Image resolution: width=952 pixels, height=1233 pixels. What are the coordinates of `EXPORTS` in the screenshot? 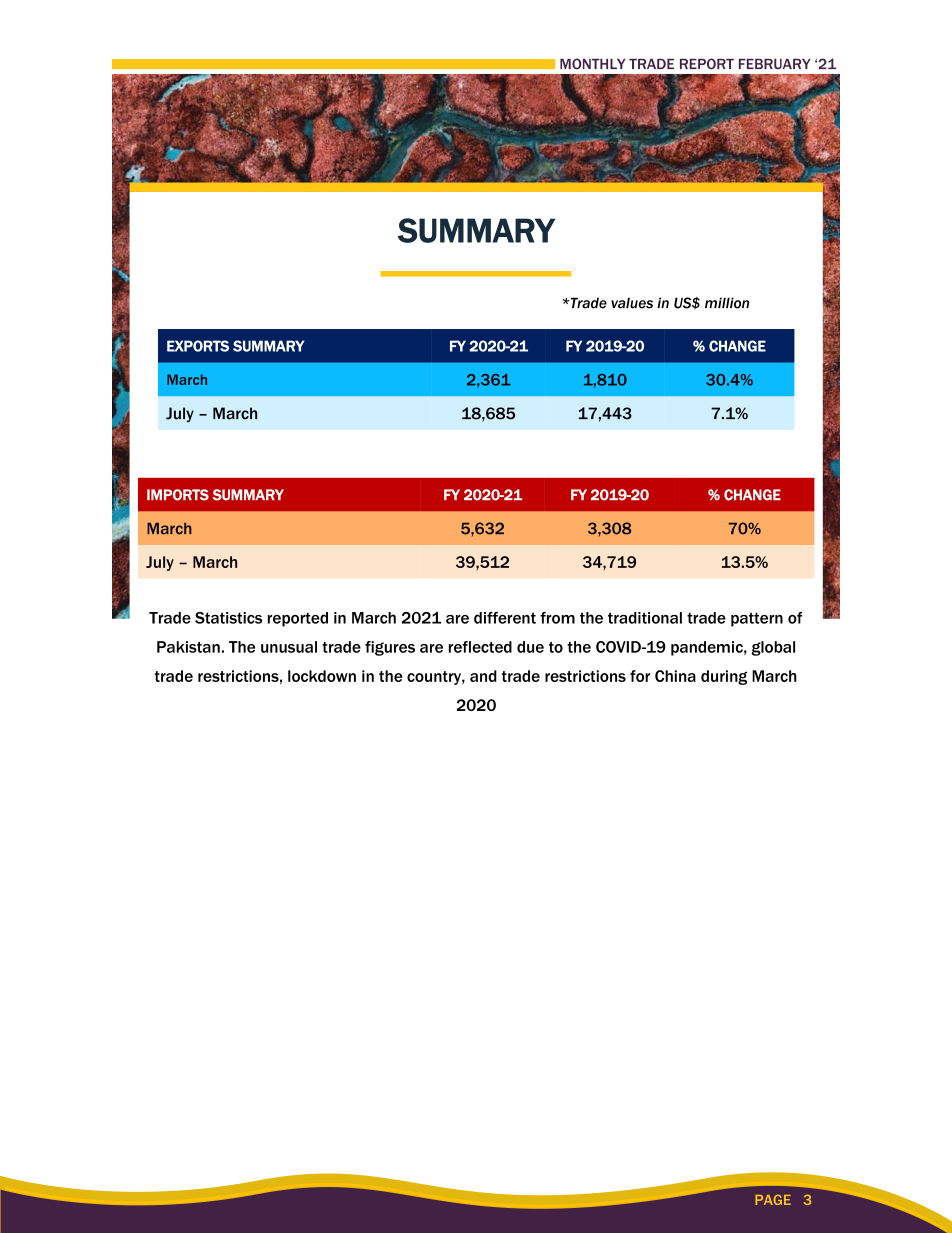 It's located at (198, 346).
